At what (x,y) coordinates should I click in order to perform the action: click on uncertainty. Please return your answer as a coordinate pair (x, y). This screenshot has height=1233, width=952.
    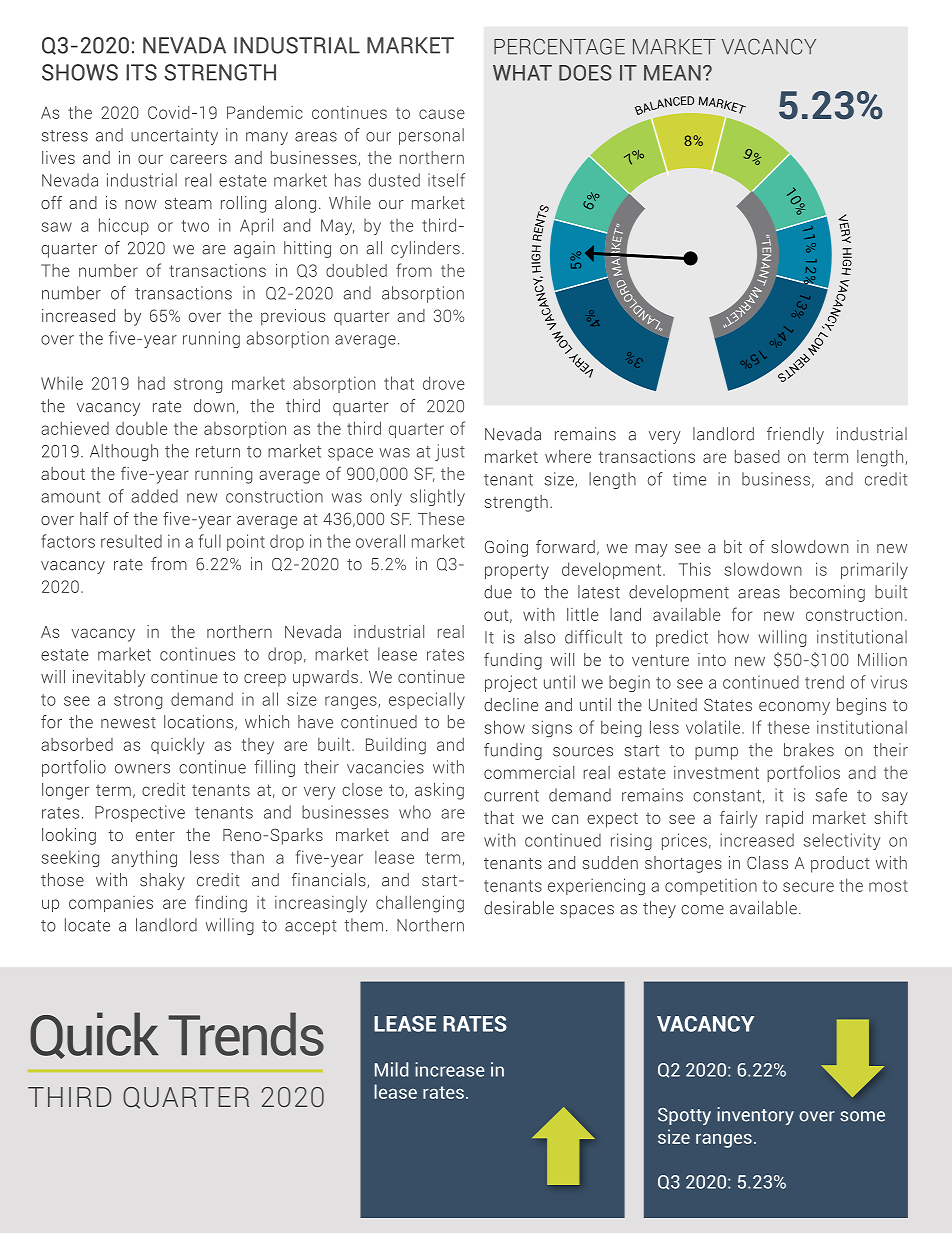
    Looking at the image, I should click on (174, 136).
